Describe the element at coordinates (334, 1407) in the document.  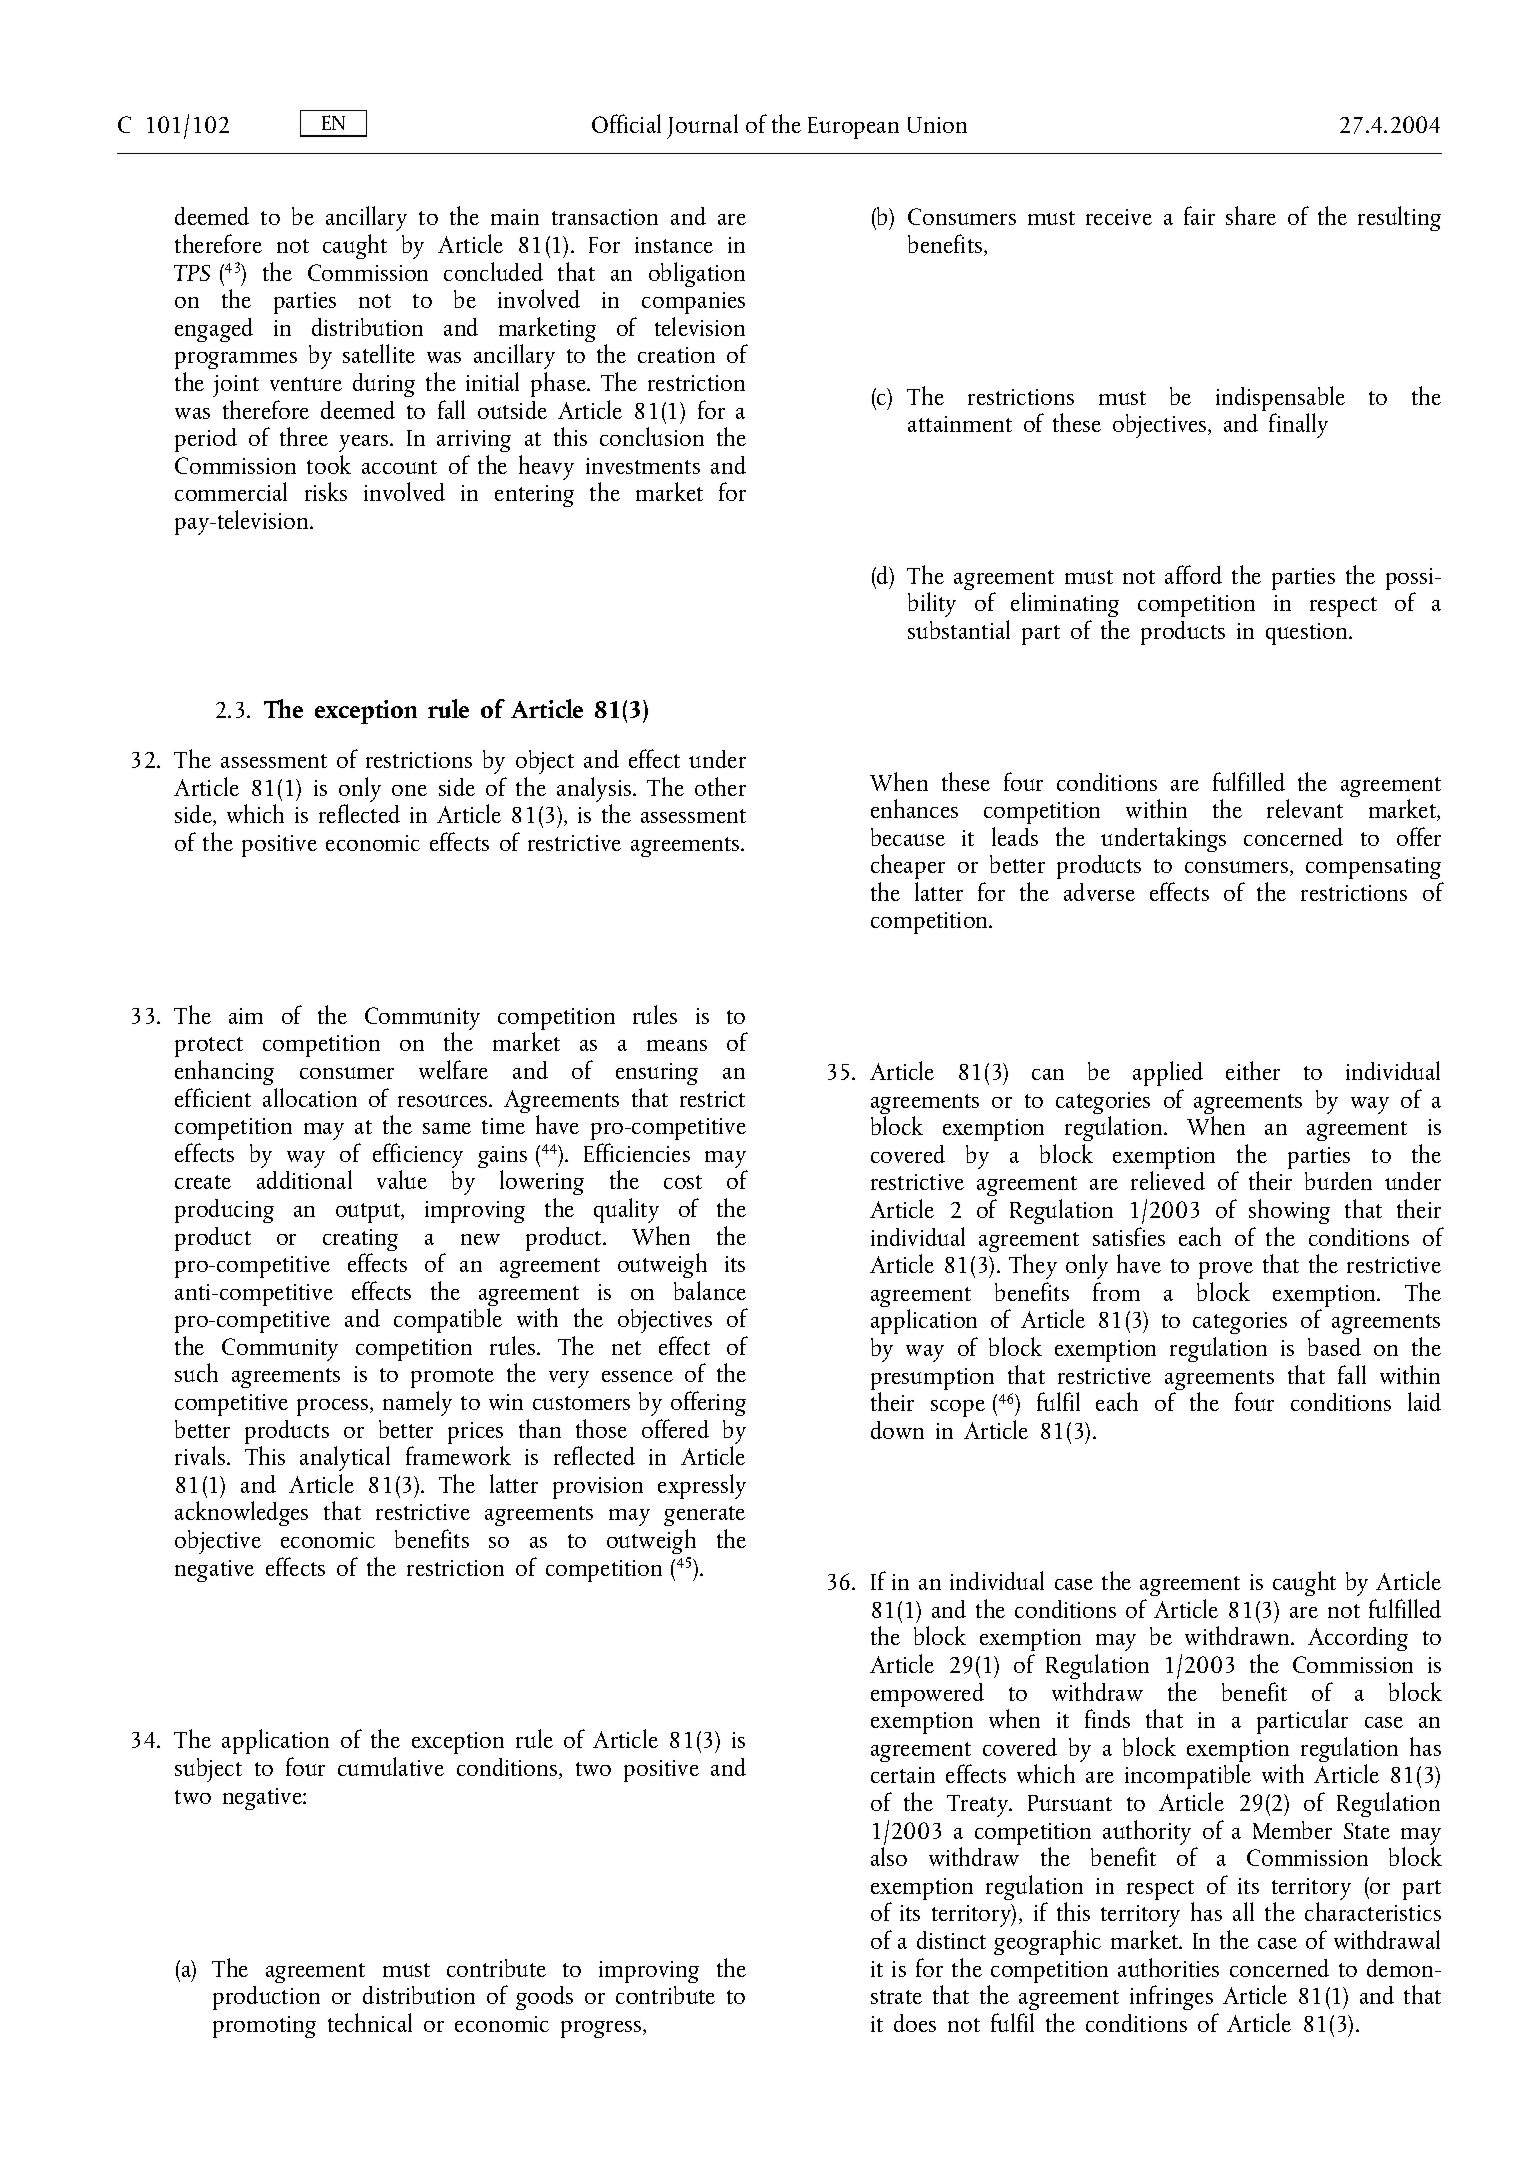
I see `process` at that location.
